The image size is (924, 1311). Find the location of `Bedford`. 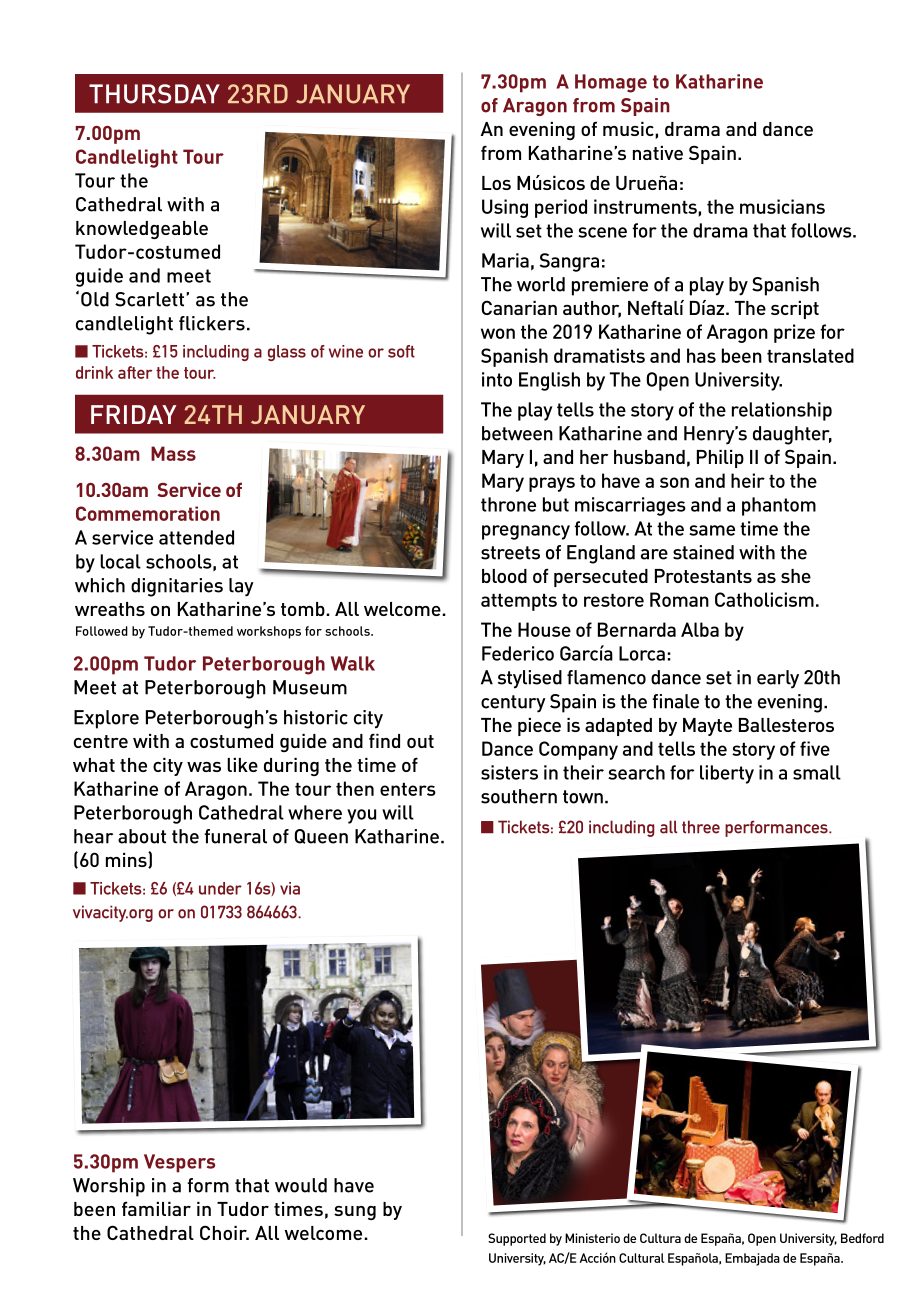

Bedford is located at coordinates (862, 1238).
